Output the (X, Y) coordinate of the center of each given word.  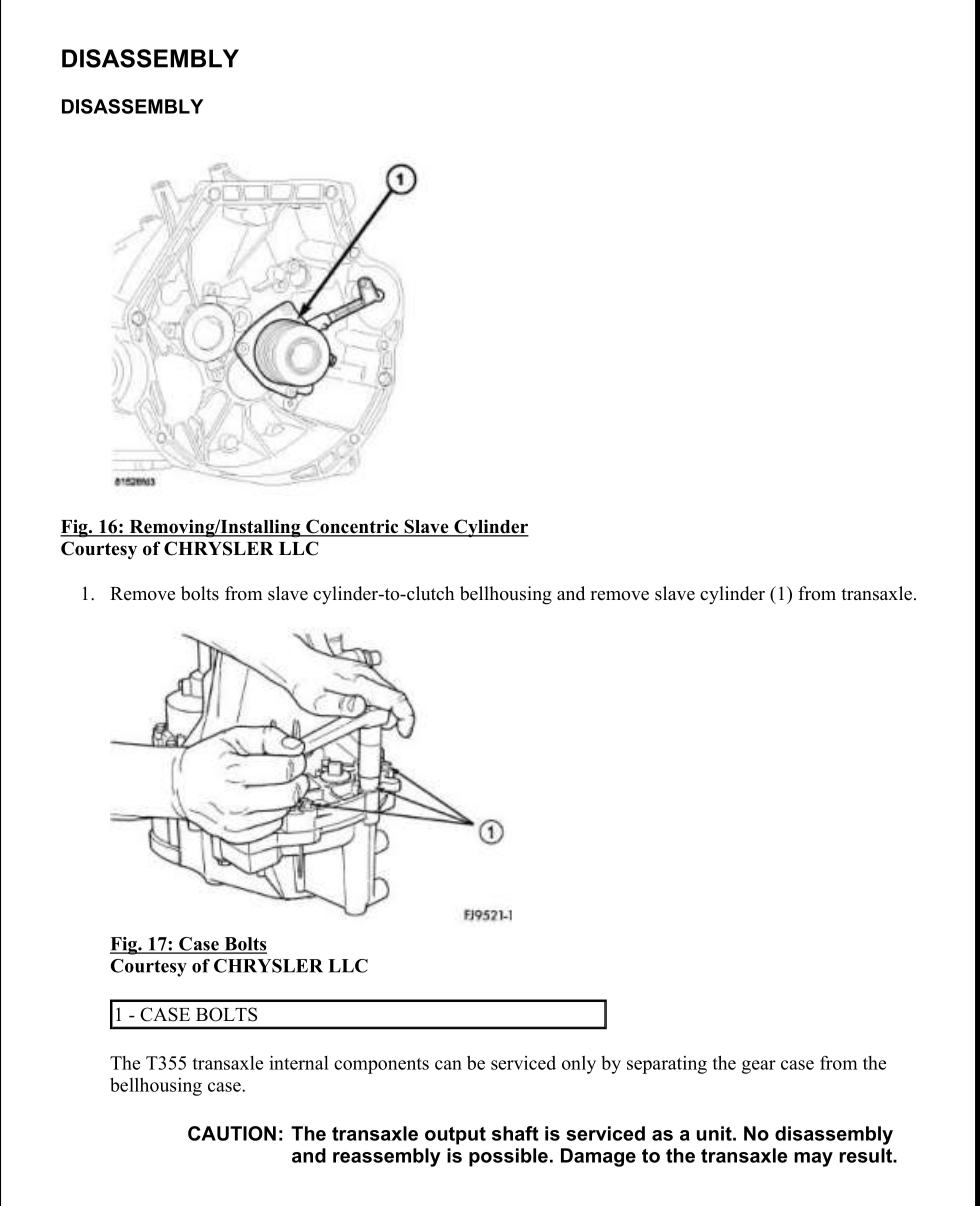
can (448, 1065)
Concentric (352, 527)
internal (299, 1063)
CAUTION (232, 1133)
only (579, 1065)
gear (759, 1067)
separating (667, 1065)
